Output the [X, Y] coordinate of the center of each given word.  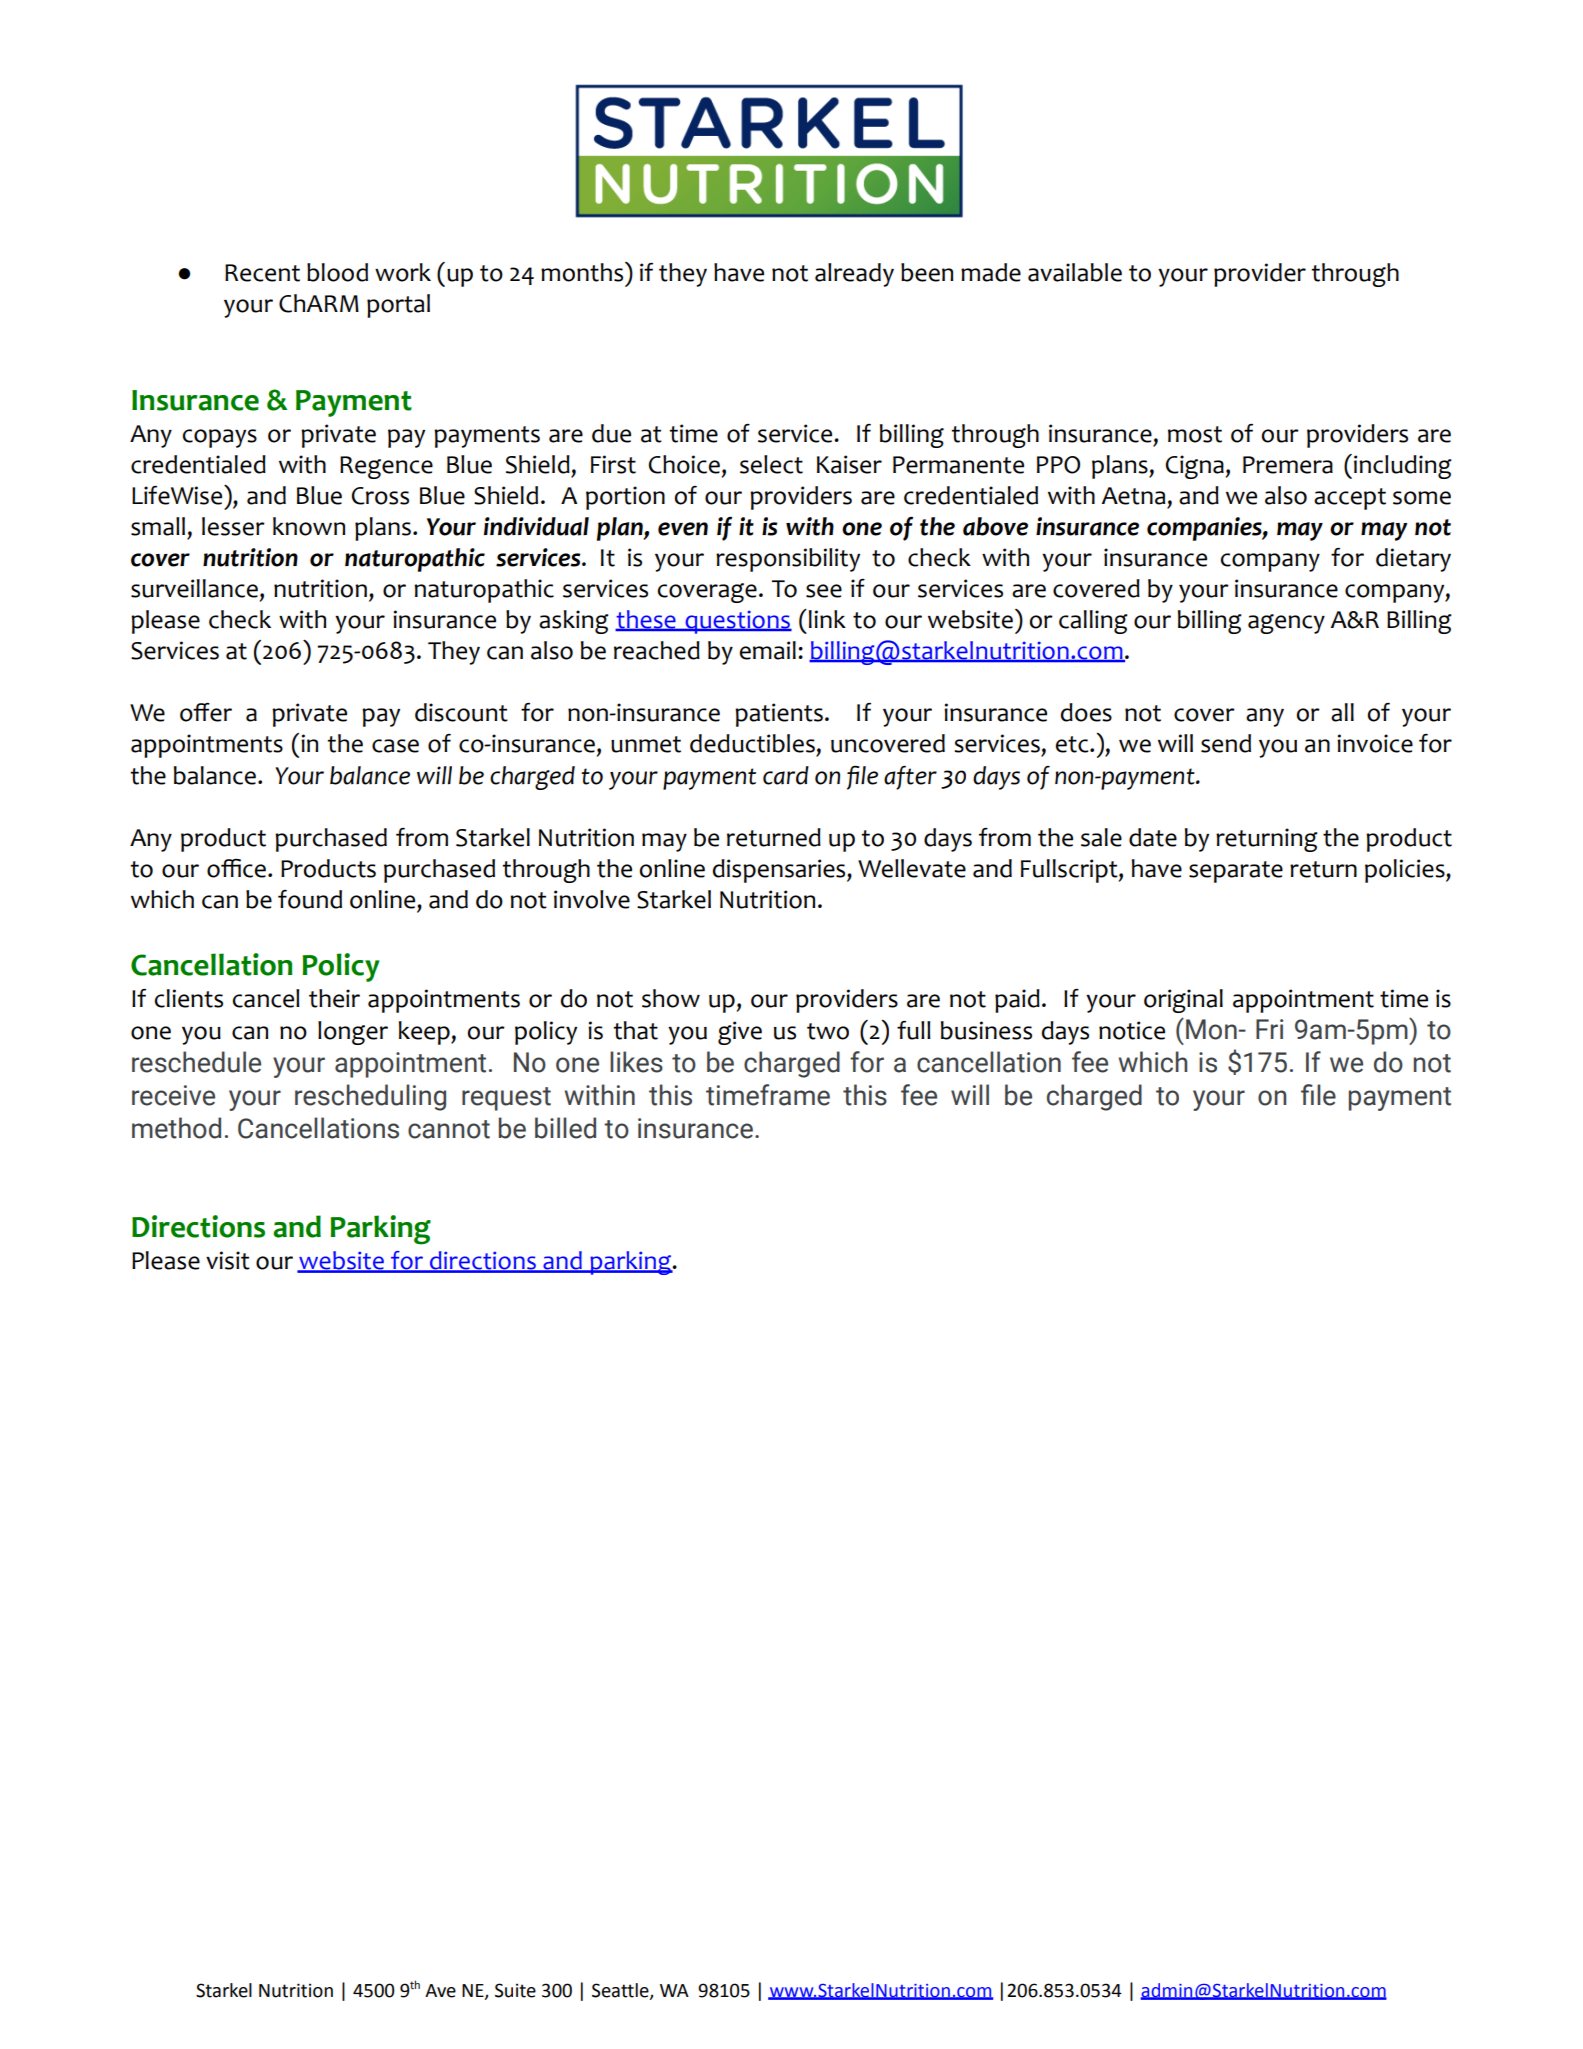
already [854, 275]
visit [228, 1260]
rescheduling [370, 1097]
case [395, 746]
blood [337, 272]
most [1195, 434]
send [1226, 743]
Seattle [621, 1991]
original [1183, 1001]
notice [1132, 1030]
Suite [515, 1990]
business [986, 1030]
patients [779, 715]
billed [565, 1128]
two [828, 1031]
